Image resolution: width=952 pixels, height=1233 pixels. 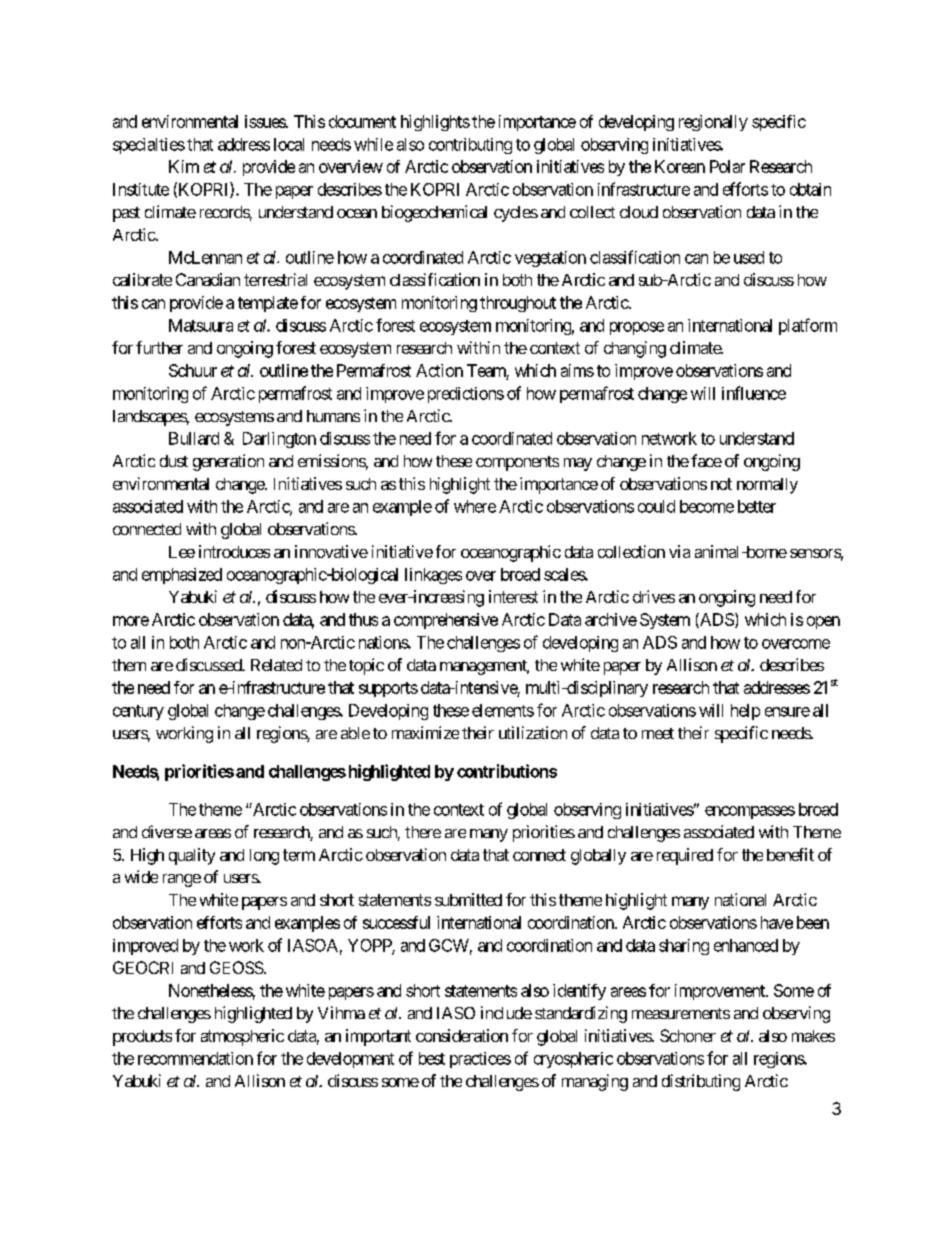 I want to click on Kim, so click(x=184, y=166).
